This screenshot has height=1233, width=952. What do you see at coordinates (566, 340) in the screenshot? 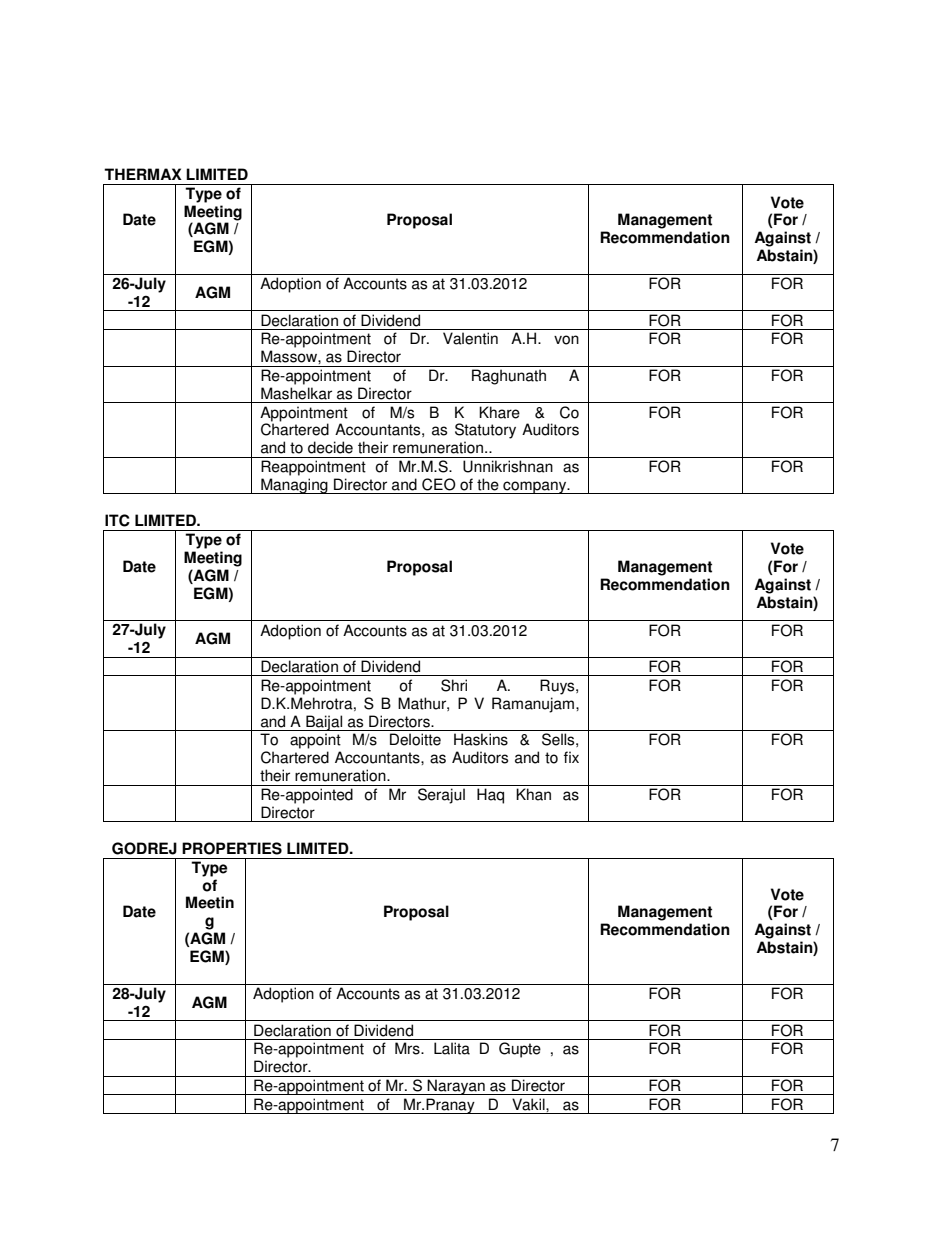
I see `von` at bounding box center [566, 340].
